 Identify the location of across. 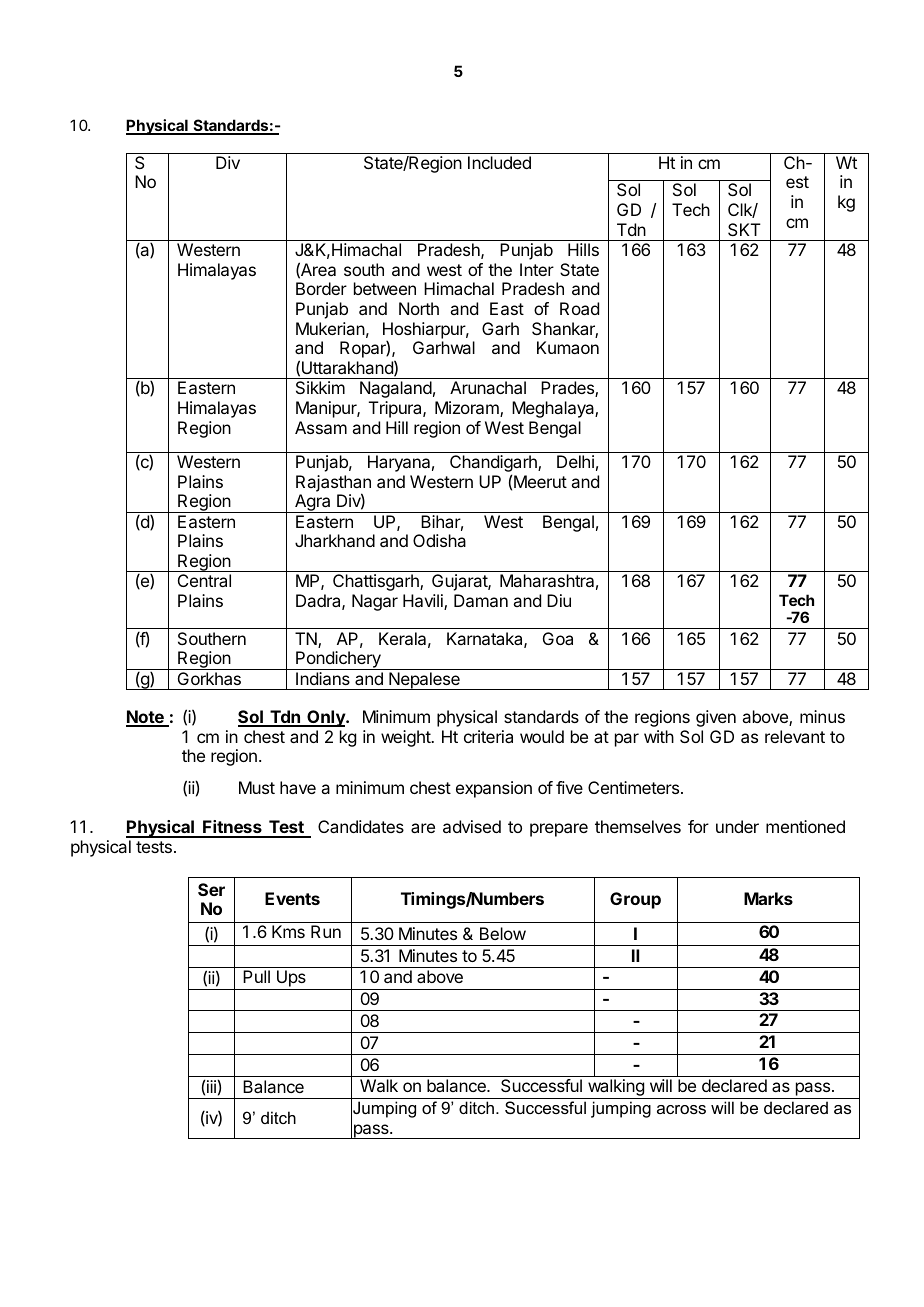
(681, 1109).
